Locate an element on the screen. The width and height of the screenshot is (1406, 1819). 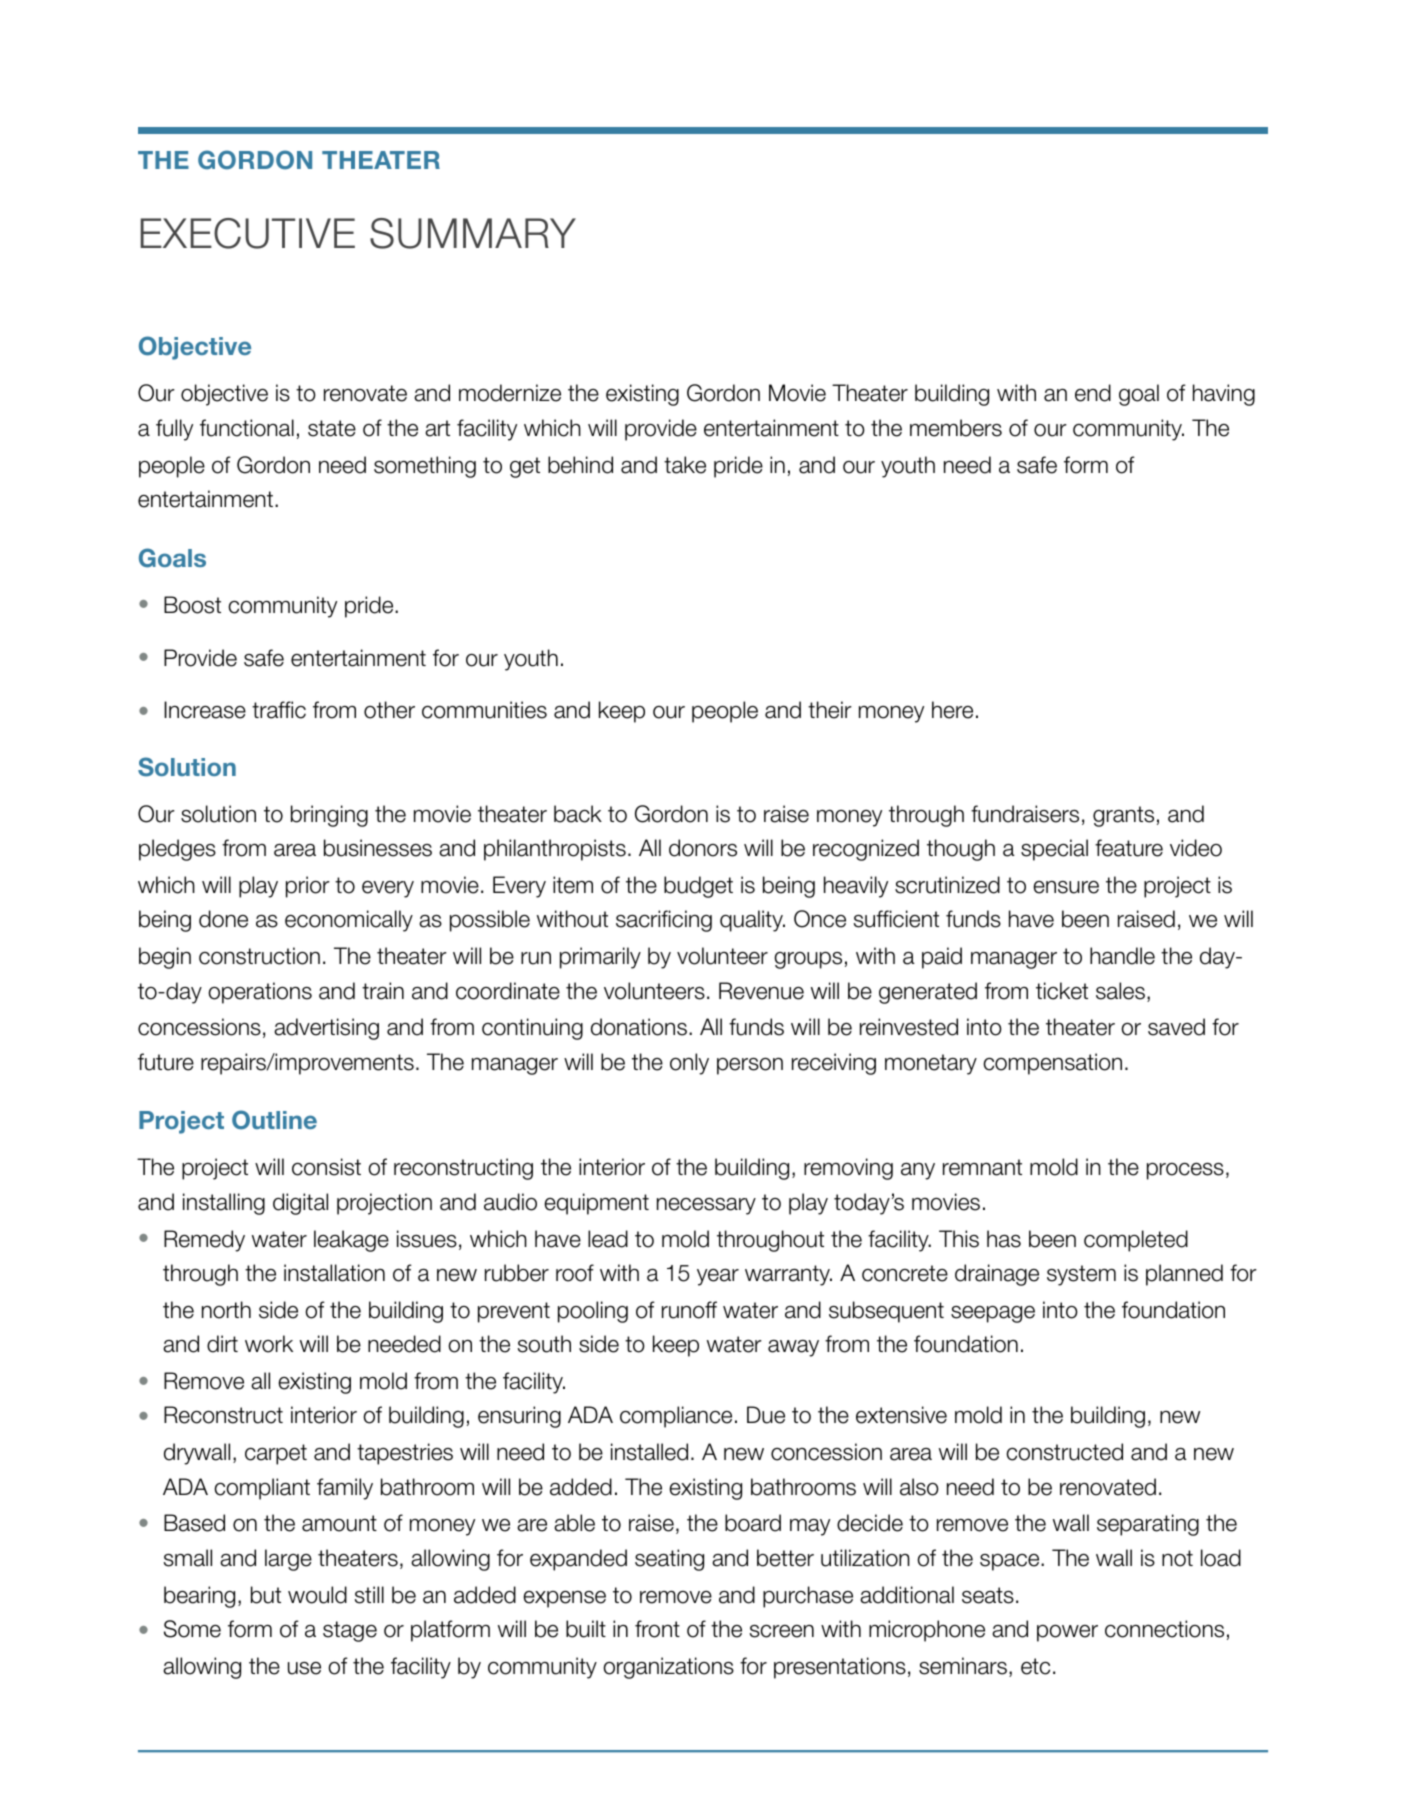
handle is located at coordinates (1122, 956).
